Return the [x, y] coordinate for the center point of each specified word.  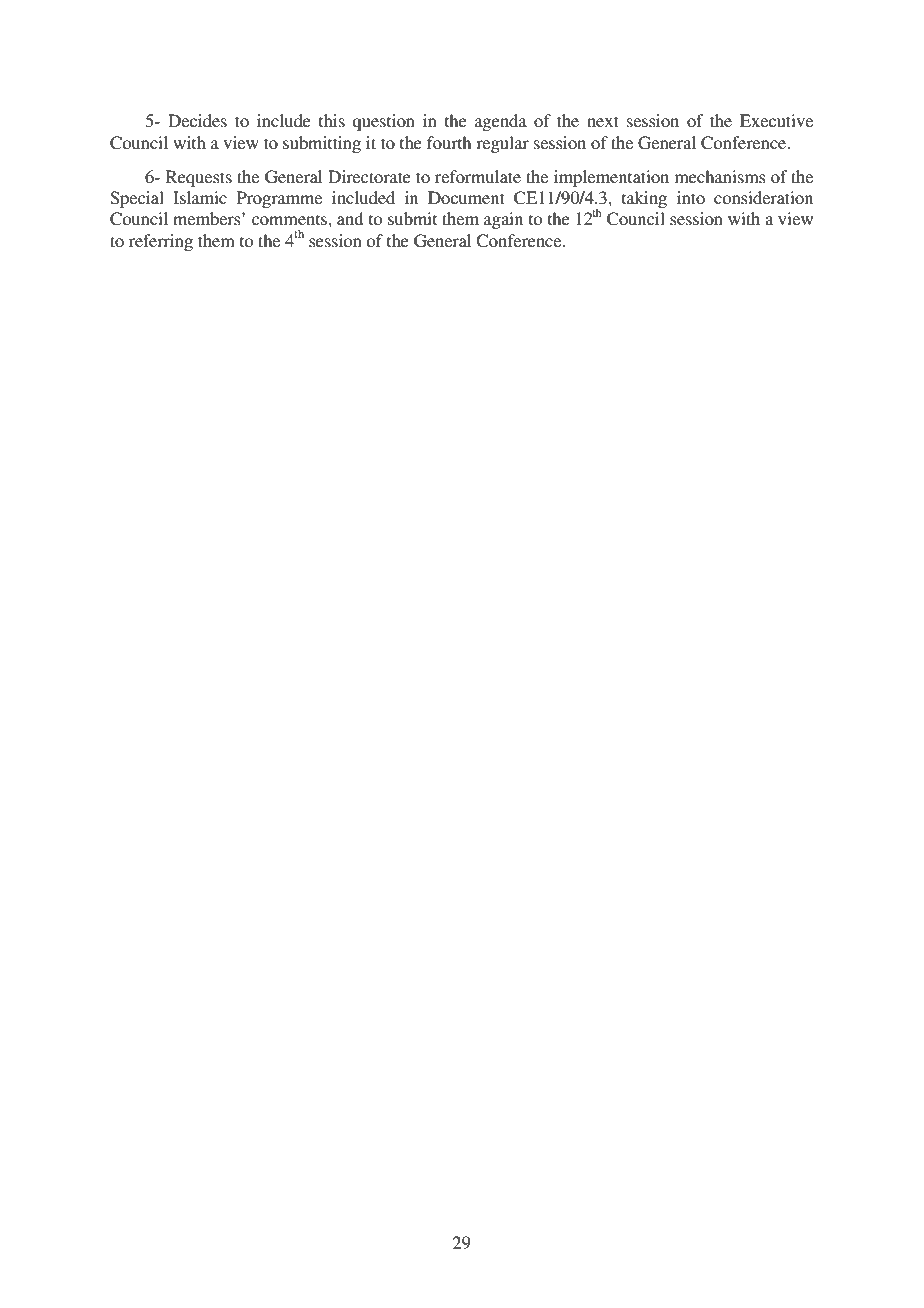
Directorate [369, 176]
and [350, 218]
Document [466, 197]
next [603, 121]
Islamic [200, 197]
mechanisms [720, 176]
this [332, 120]
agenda [501, 122]
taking [644, 199]
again [503, 220]
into [691, 197]
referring [161, 242]
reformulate [478, 176]
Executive [776, 120]
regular [502, 144]
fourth [449, 142]
